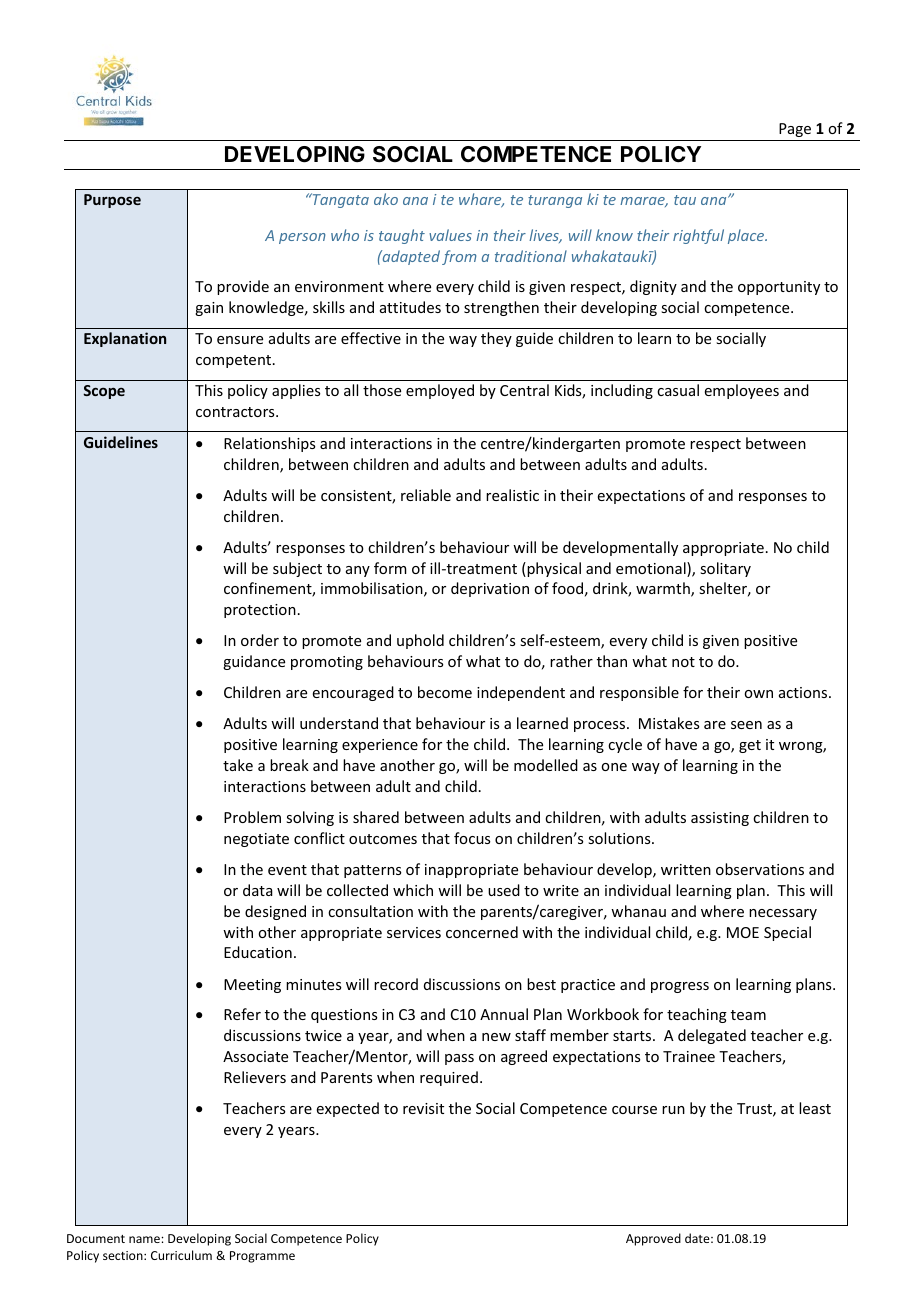 This document has height=1308, width=924. Describe the element at coordinates (112, 201) in the document. I see `Purpose` at that location.
